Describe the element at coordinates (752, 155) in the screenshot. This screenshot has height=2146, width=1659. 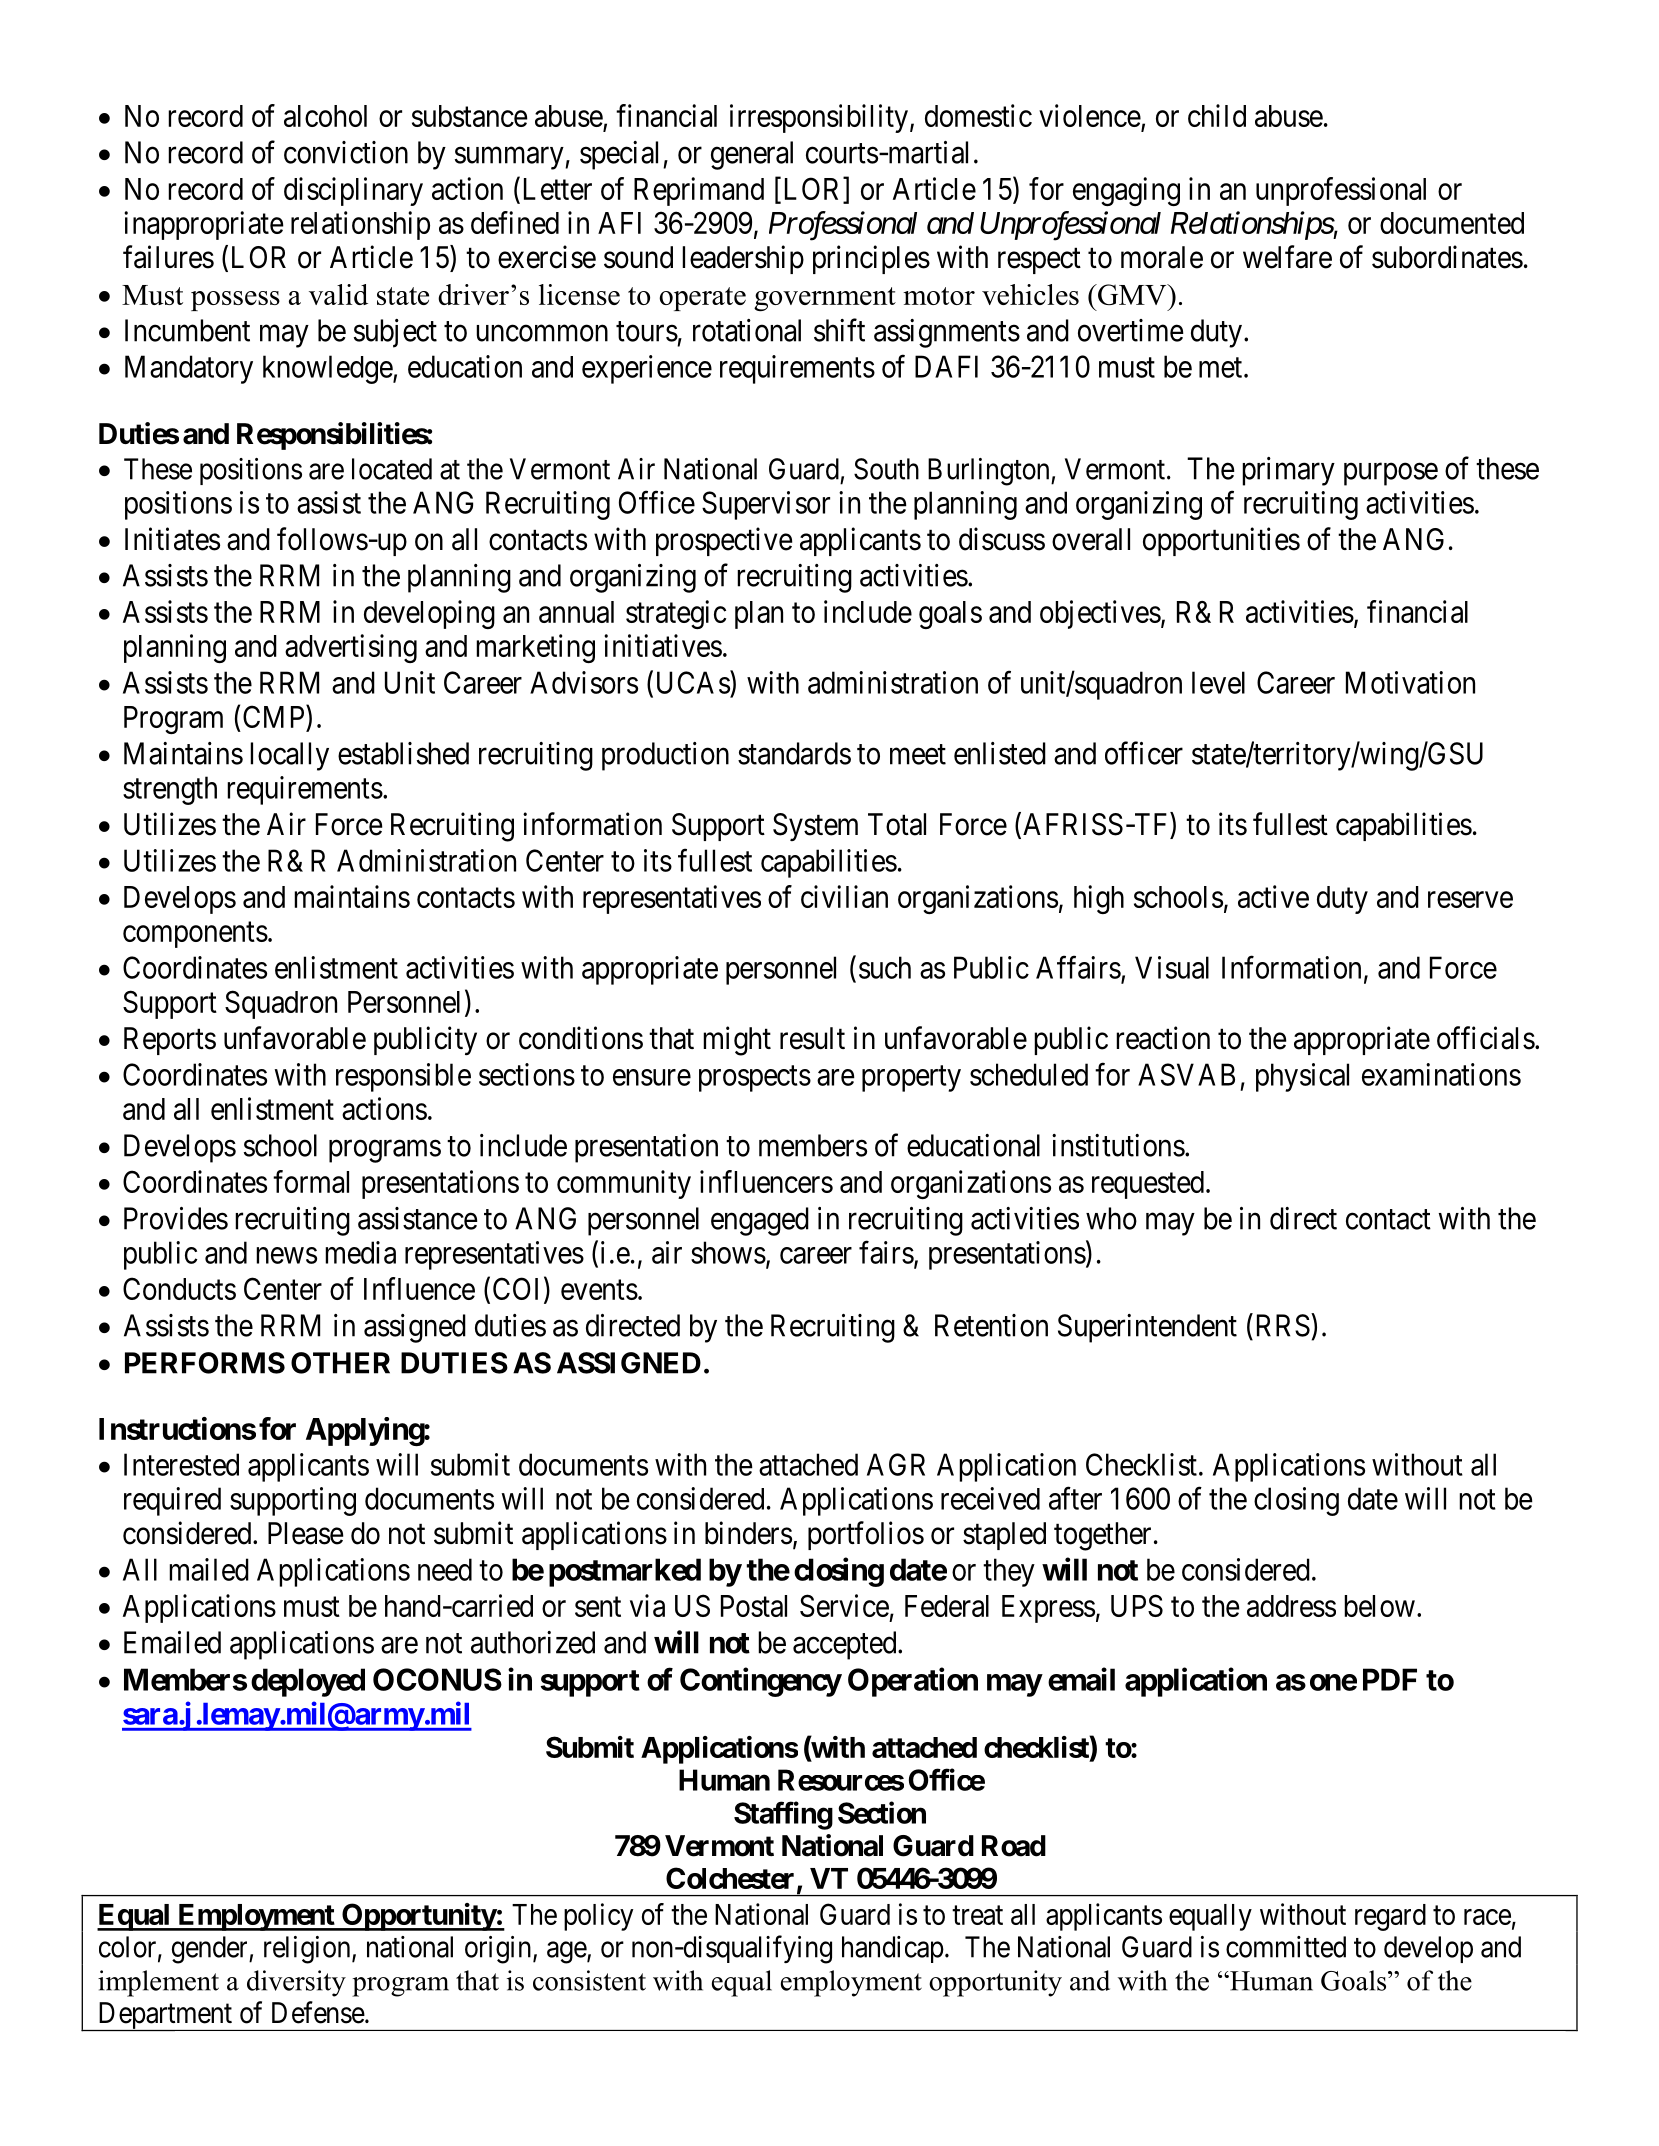
I see `general` at that location.
